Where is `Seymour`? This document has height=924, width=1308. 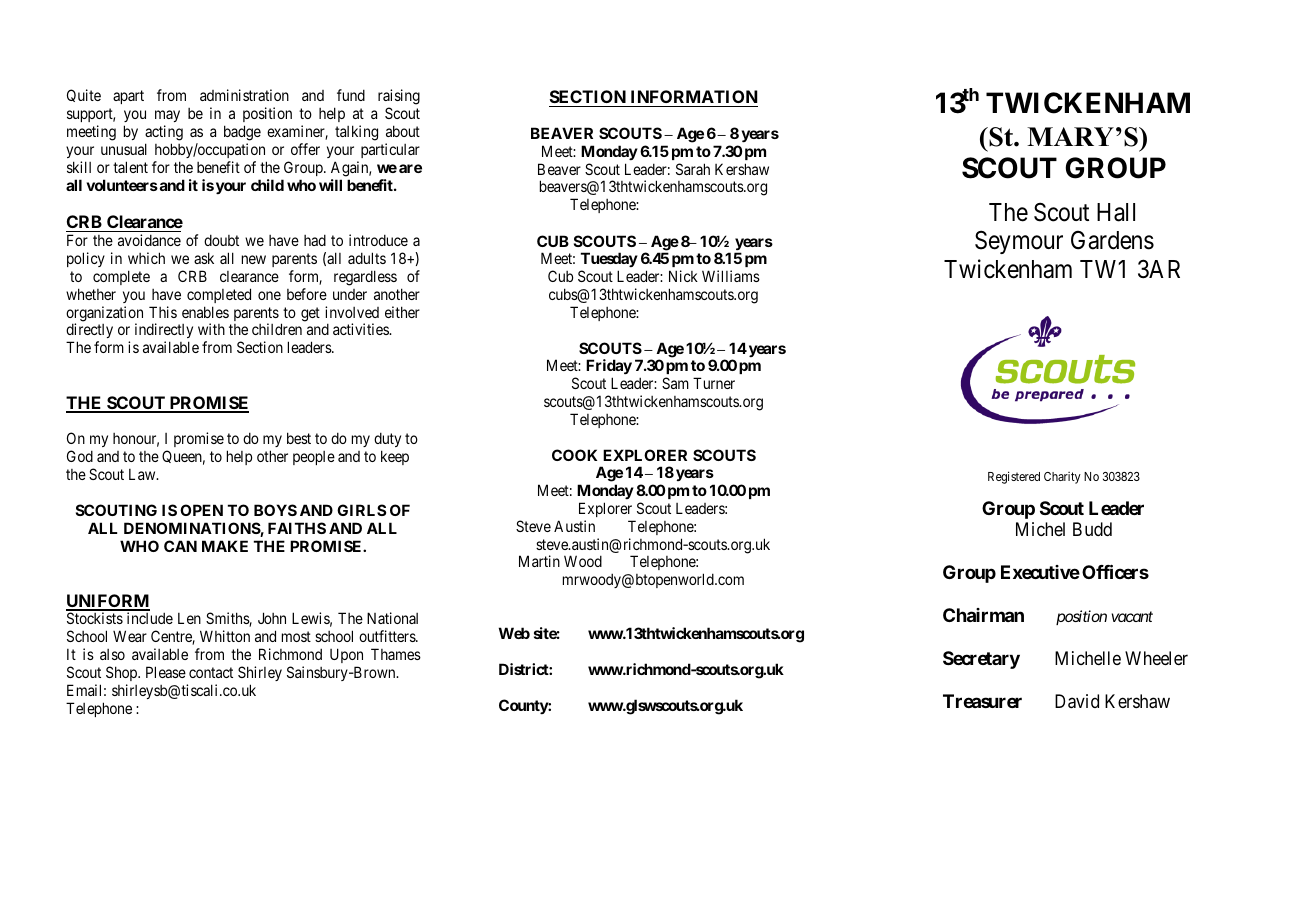 Seymour is located at coordinates (1019, 242).
